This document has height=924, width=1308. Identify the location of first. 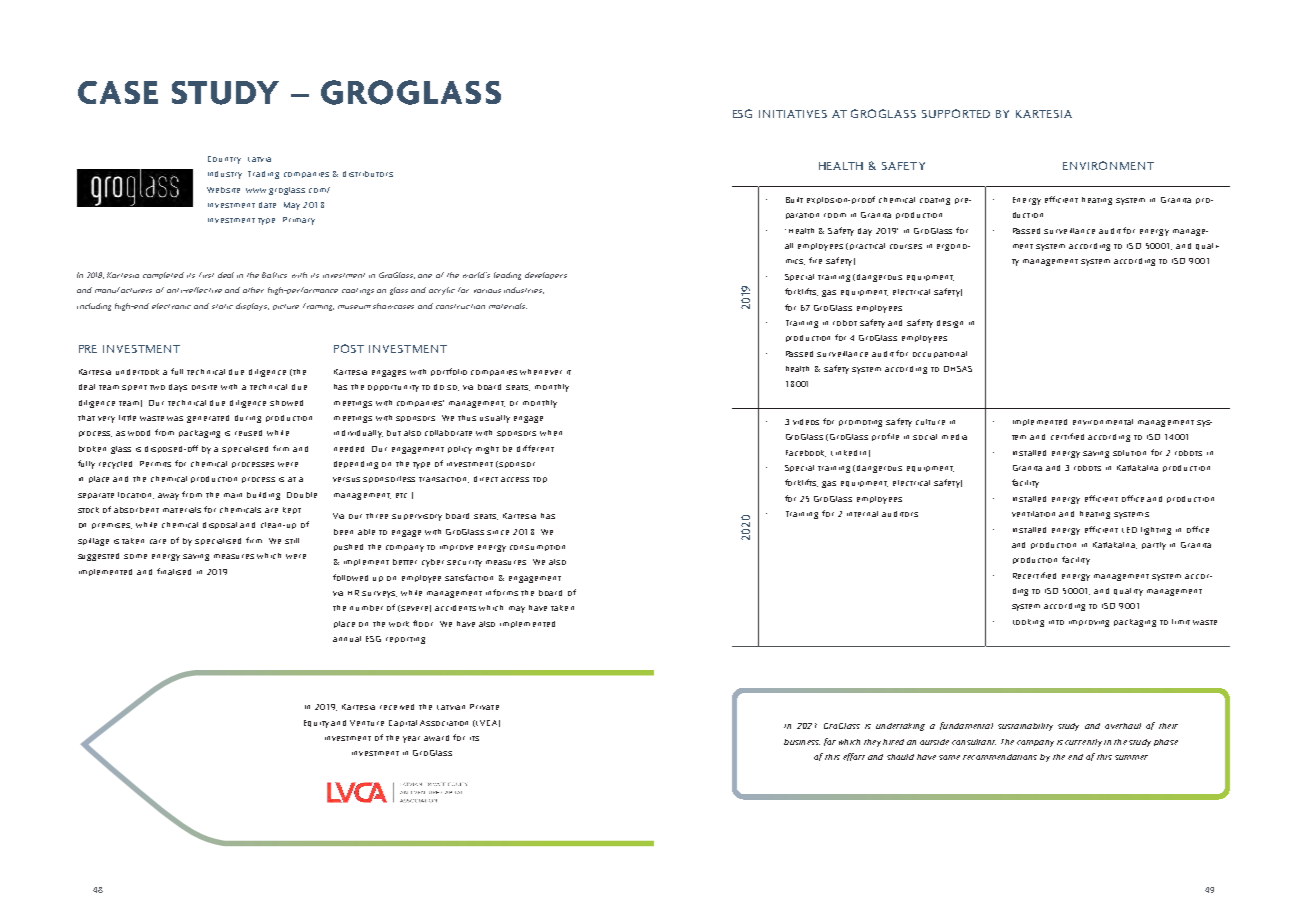
(206, 275).
